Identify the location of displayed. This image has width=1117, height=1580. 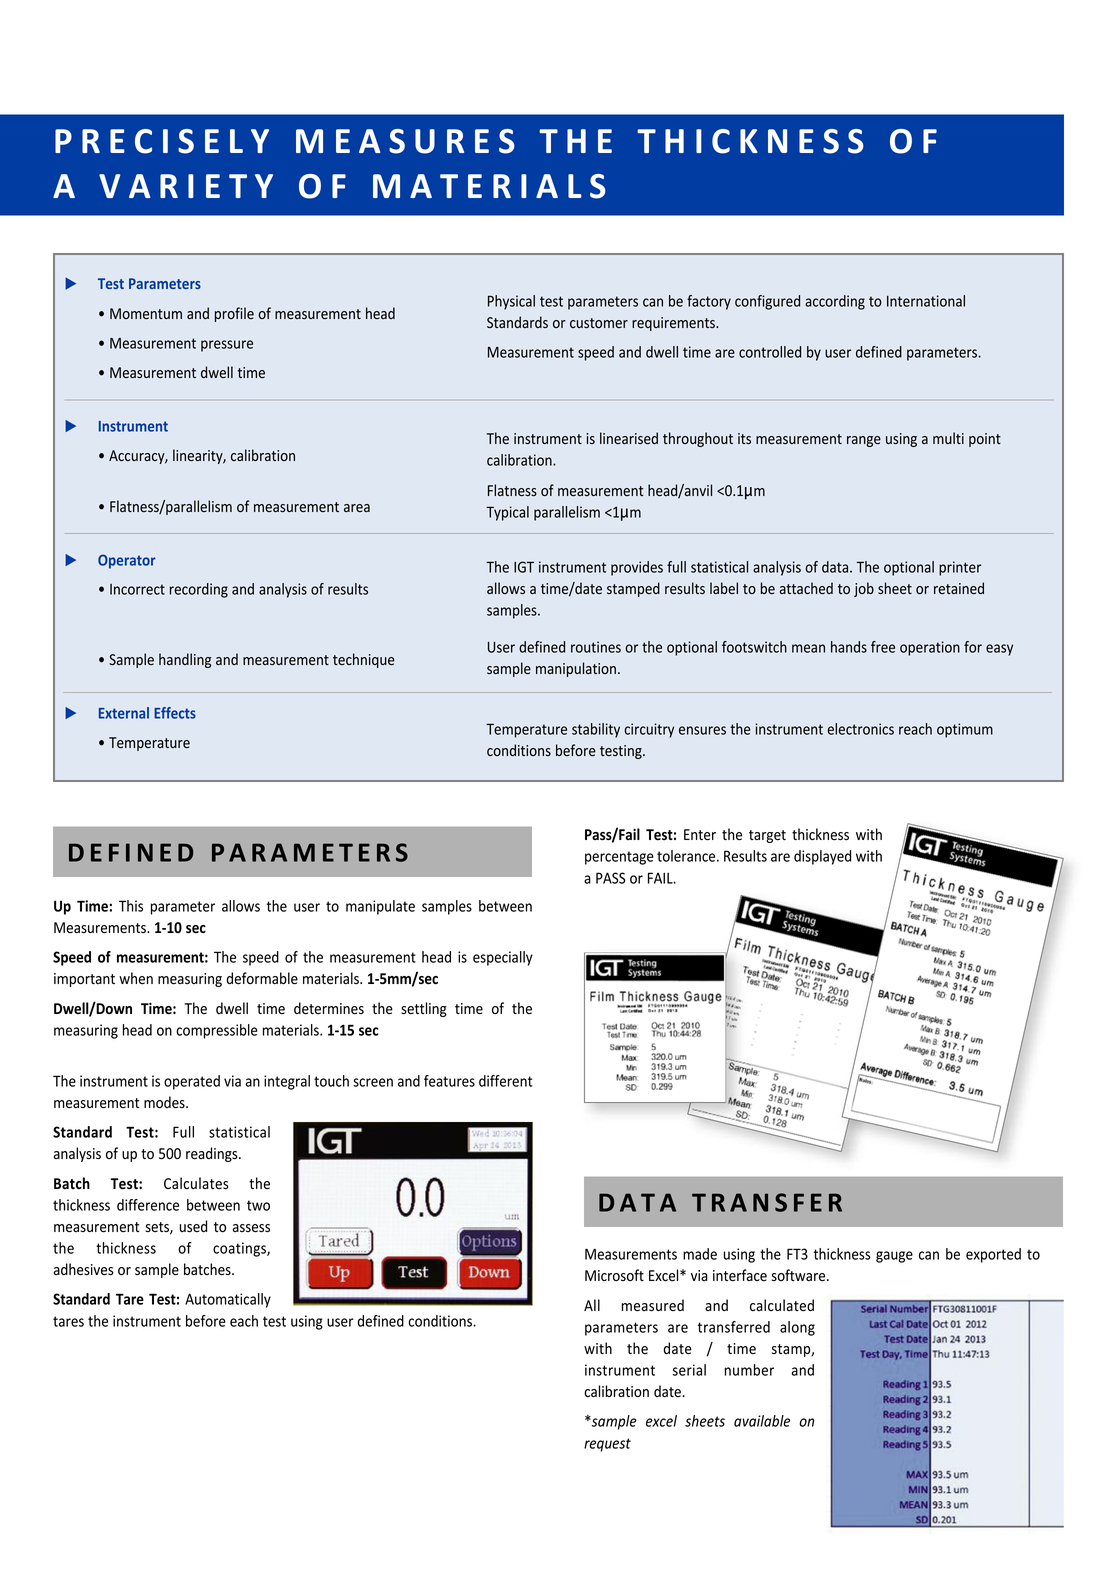
(822, 857).
